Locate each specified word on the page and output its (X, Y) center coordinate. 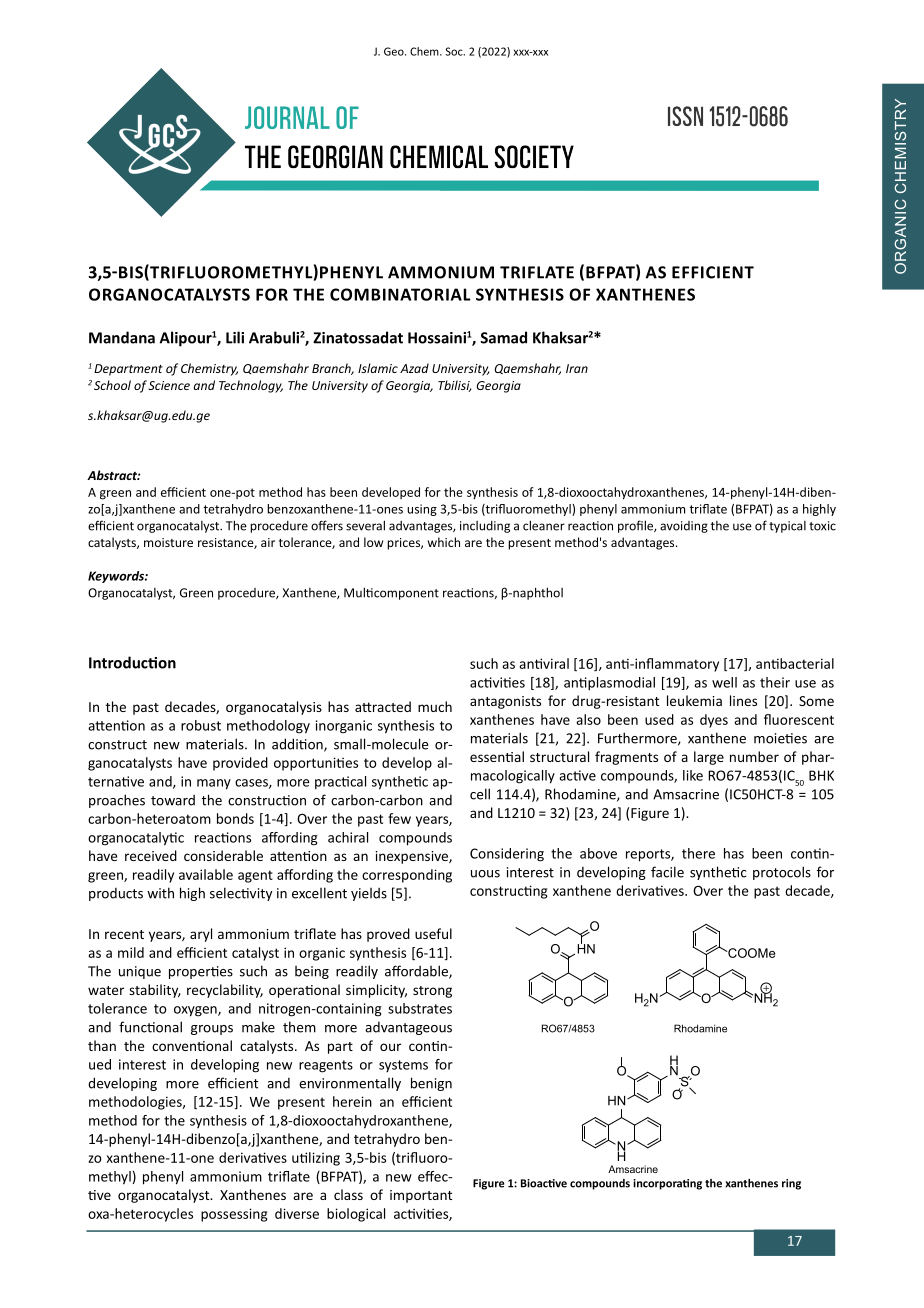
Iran (577, 368)
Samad (503, 337)
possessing (234, 1215)
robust (201, 725)
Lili (235, 337)
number (754, 756)
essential (497, 756)
